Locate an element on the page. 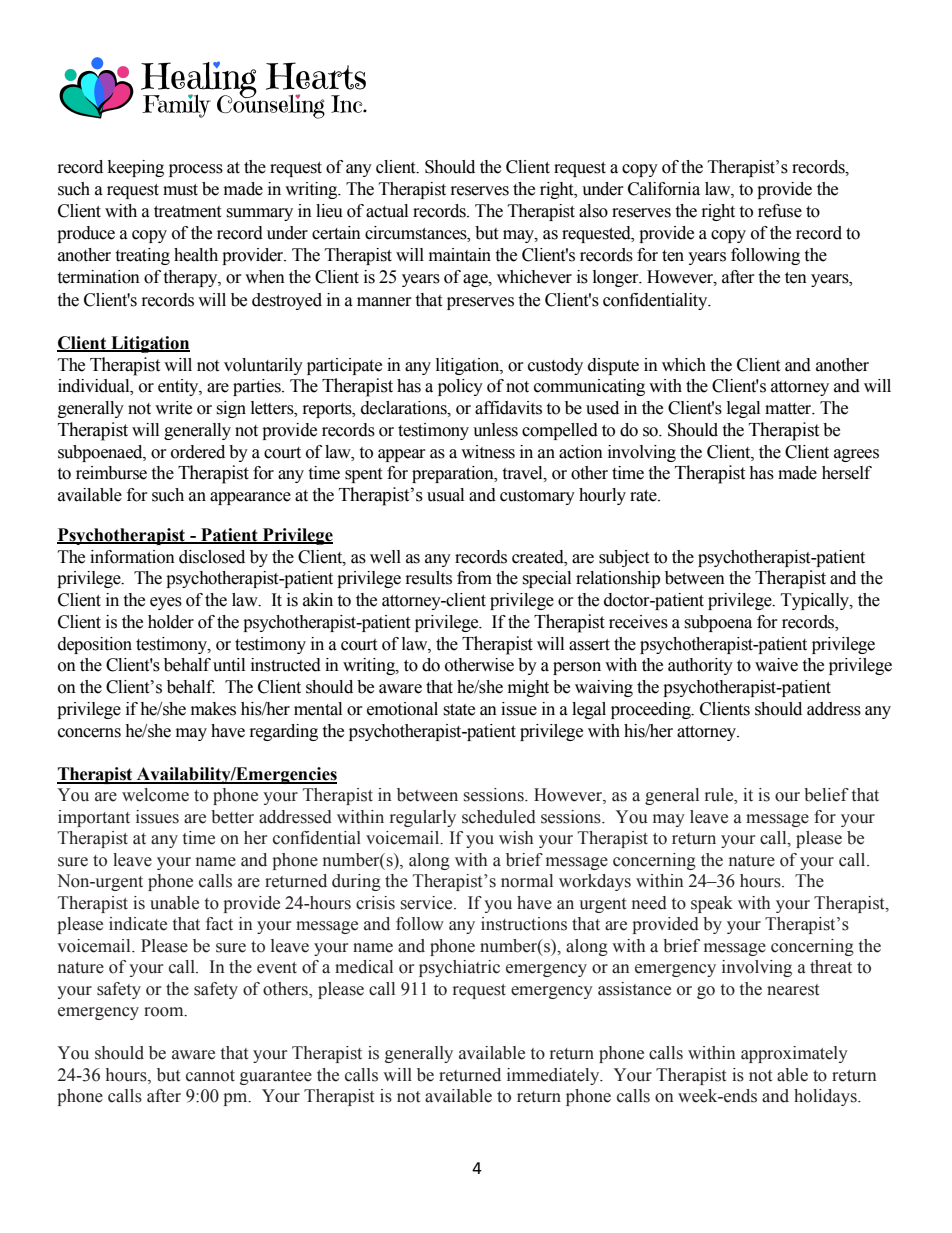 This document has height=1233, width=952. better is located at coordinates (232, 817).
